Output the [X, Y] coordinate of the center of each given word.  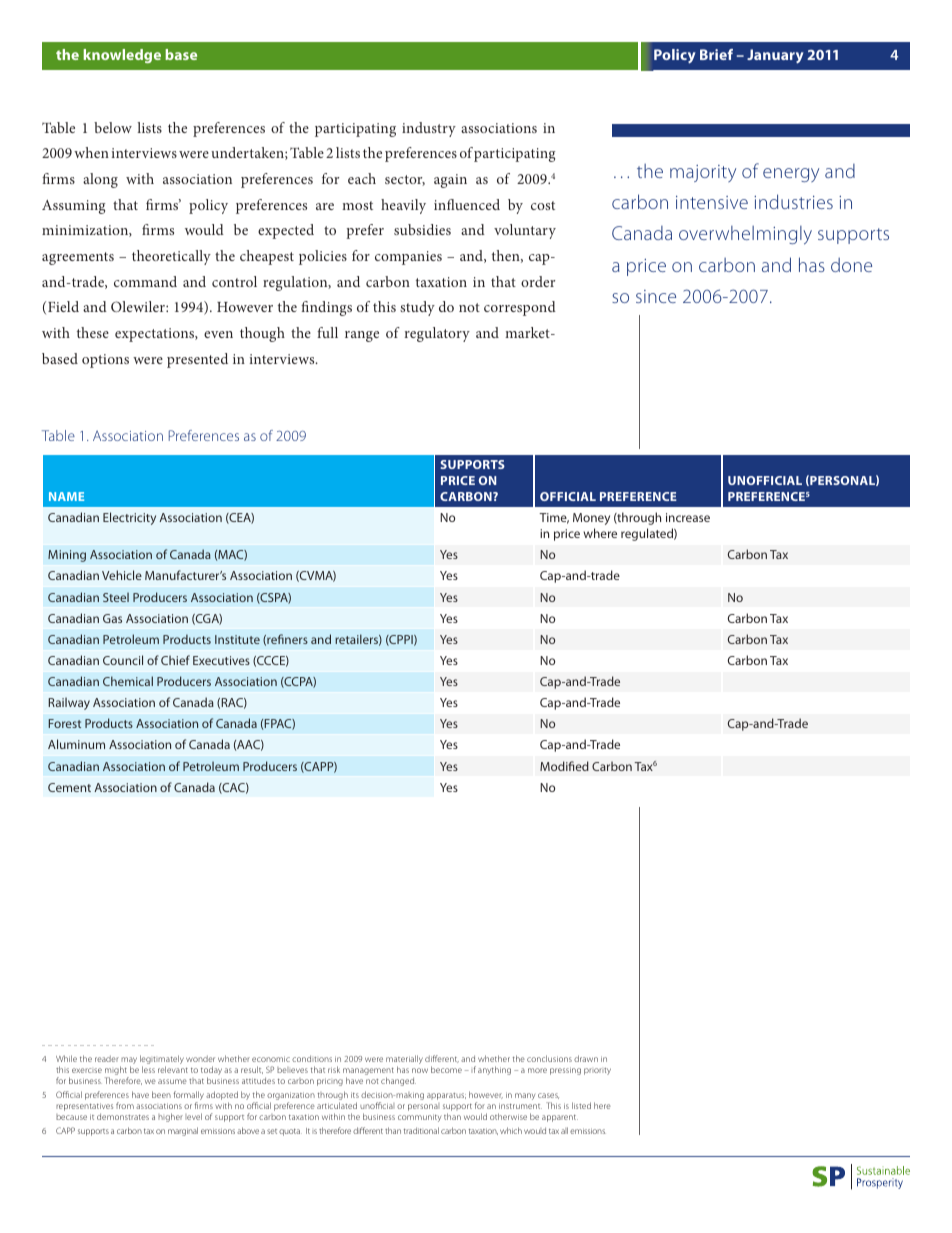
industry [429, 129]
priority [597, 1071]
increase [688, 517]
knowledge [122, 56]
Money [591, 519]
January [775, 56]
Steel [116, 597]
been [161, 1094]
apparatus [446, 1096]
